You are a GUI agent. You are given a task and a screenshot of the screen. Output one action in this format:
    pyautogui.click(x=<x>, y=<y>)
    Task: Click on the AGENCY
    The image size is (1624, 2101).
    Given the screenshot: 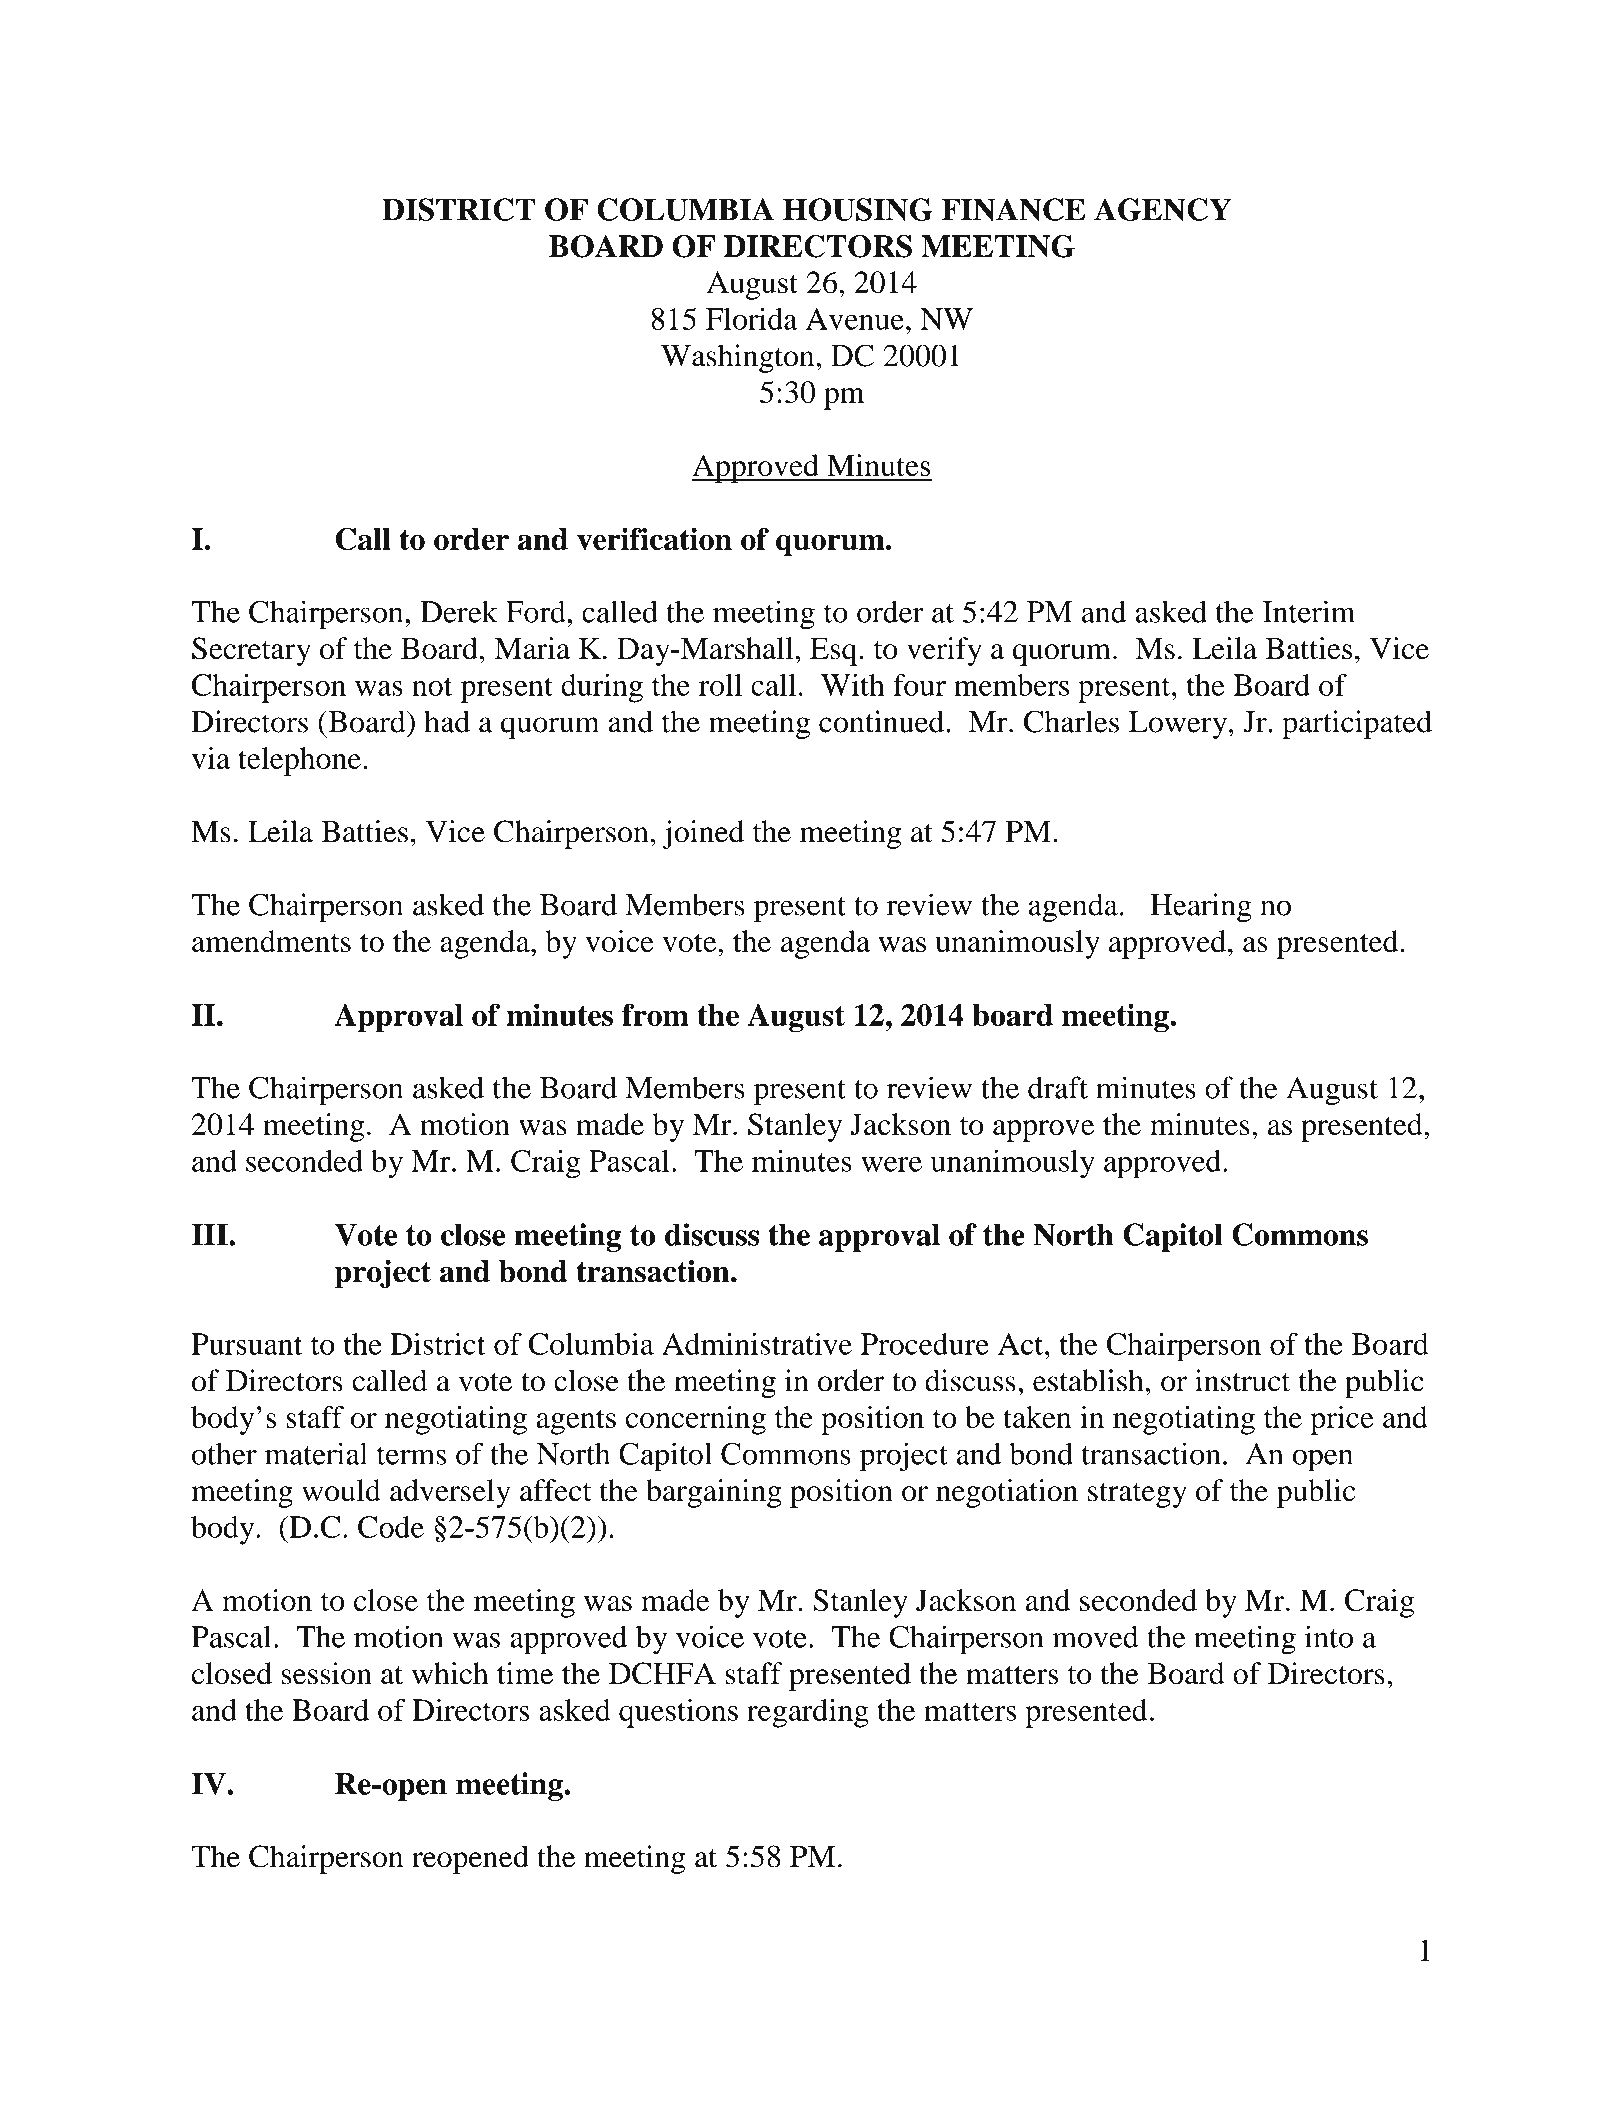 What is the action you would take?
    pyautogui.click(x=1163, y=209)
